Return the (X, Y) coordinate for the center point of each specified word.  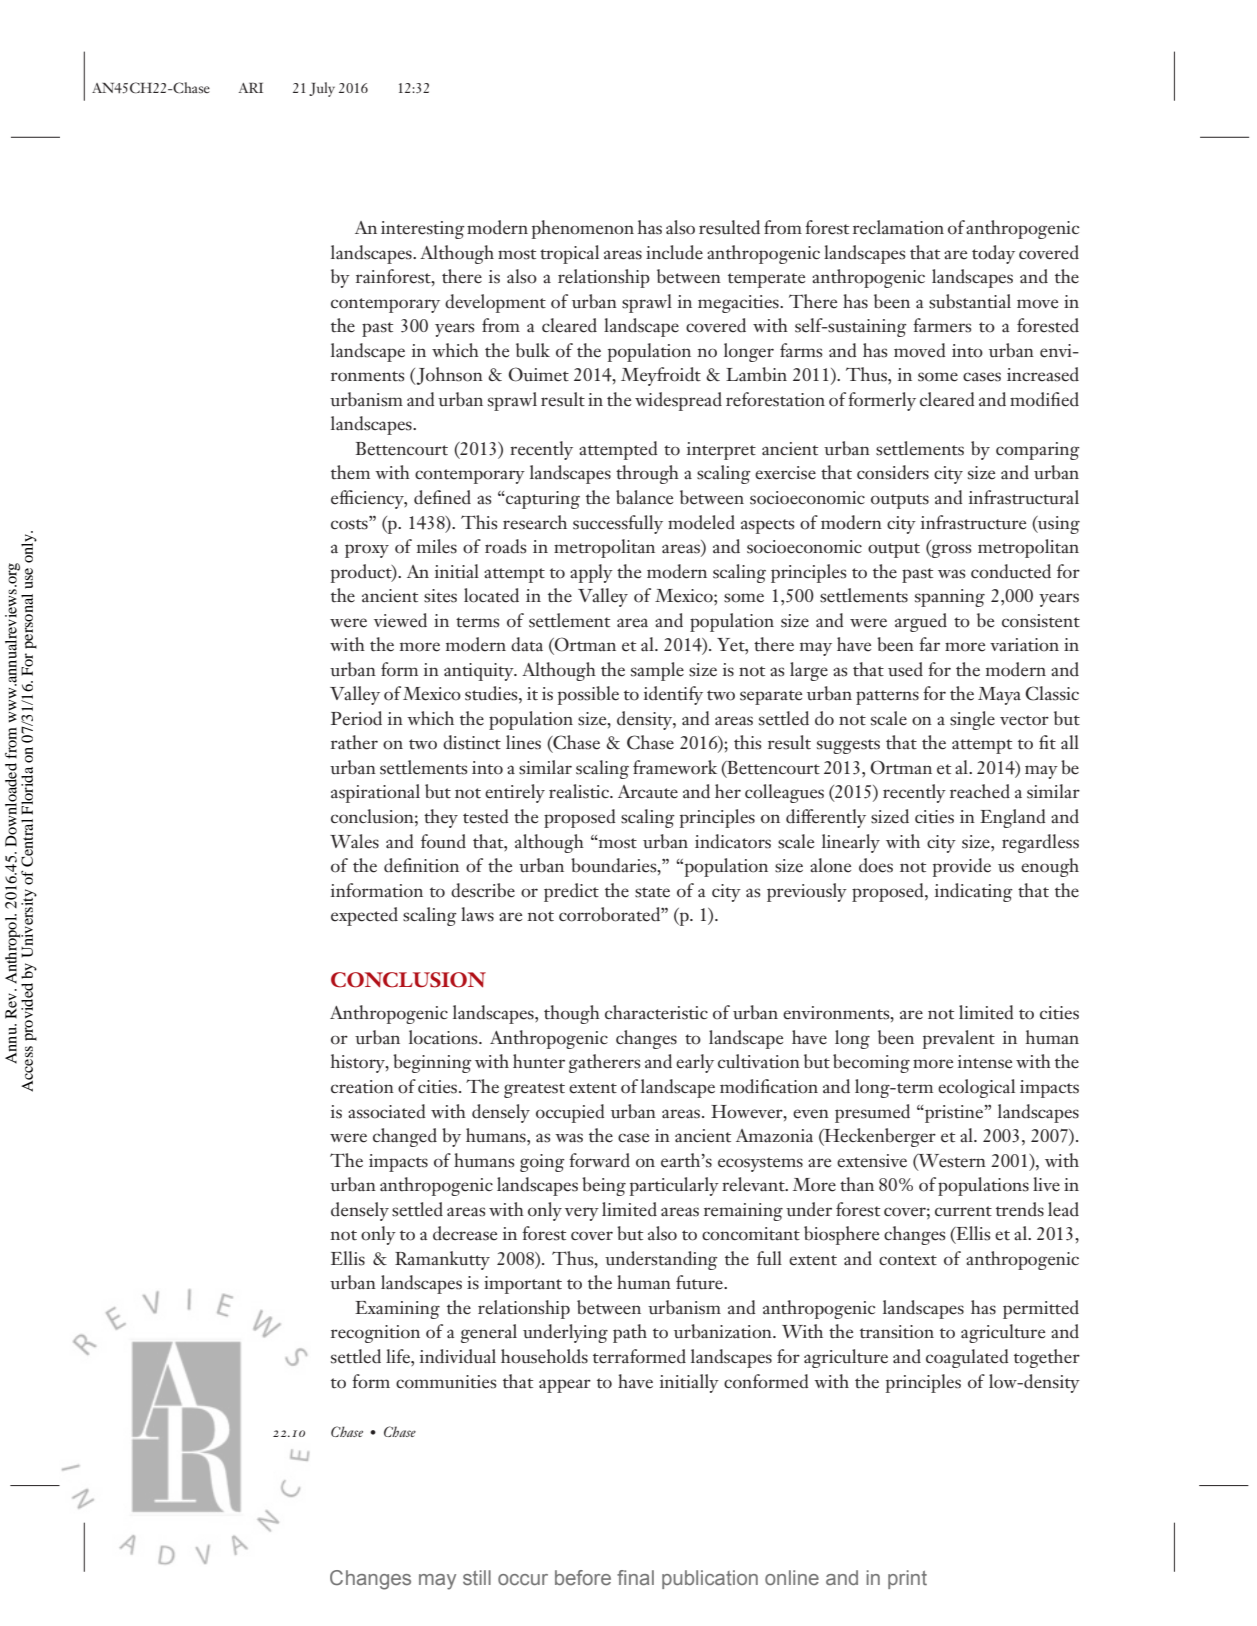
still (477, 1577)
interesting (423, 230)
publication (710, 1579)
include (674, 252)
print (907, 1579)
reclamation (898, 227)
